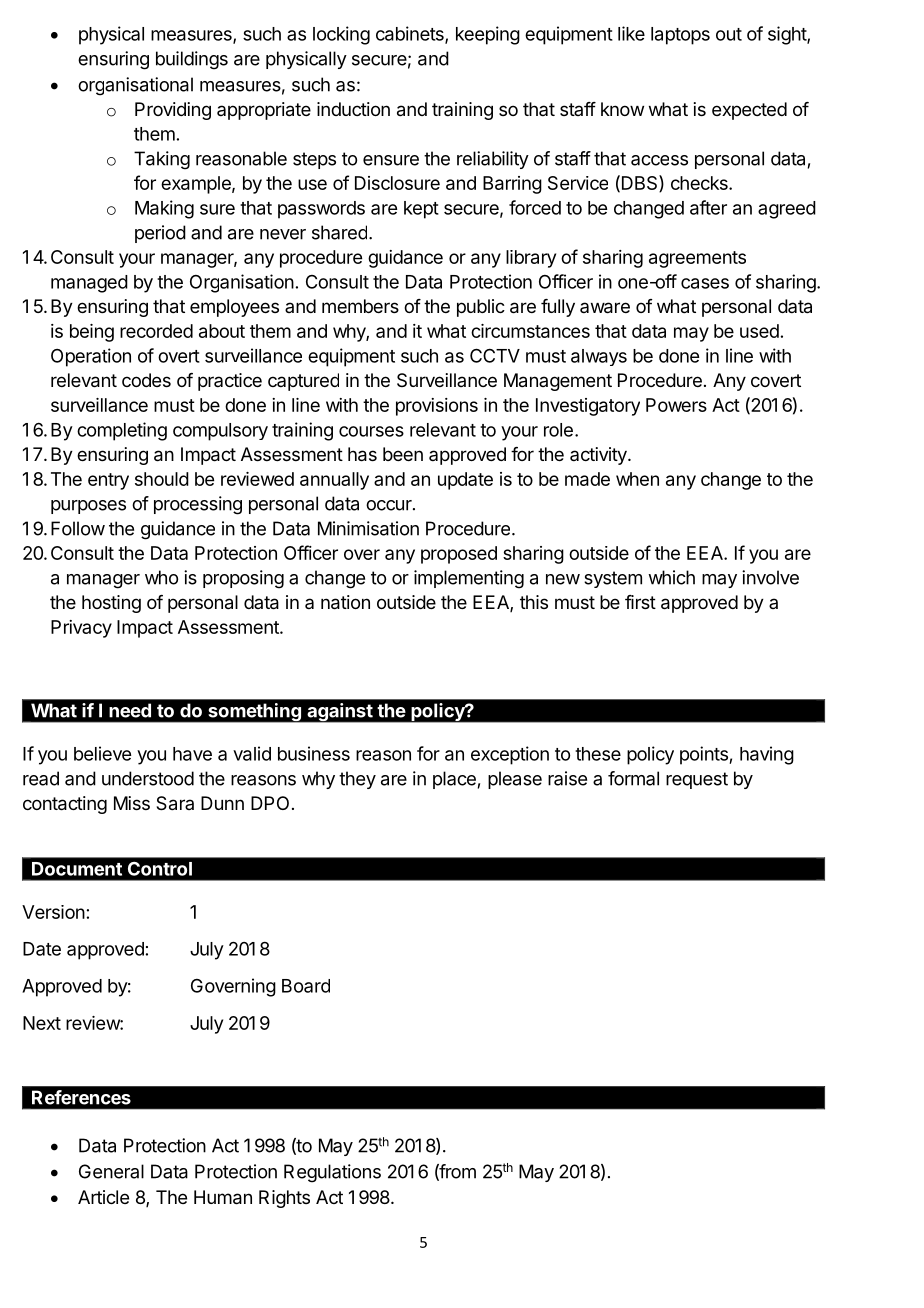  Describe the element at coordinates (345, 602) in the page. I see `nation` at that location.
